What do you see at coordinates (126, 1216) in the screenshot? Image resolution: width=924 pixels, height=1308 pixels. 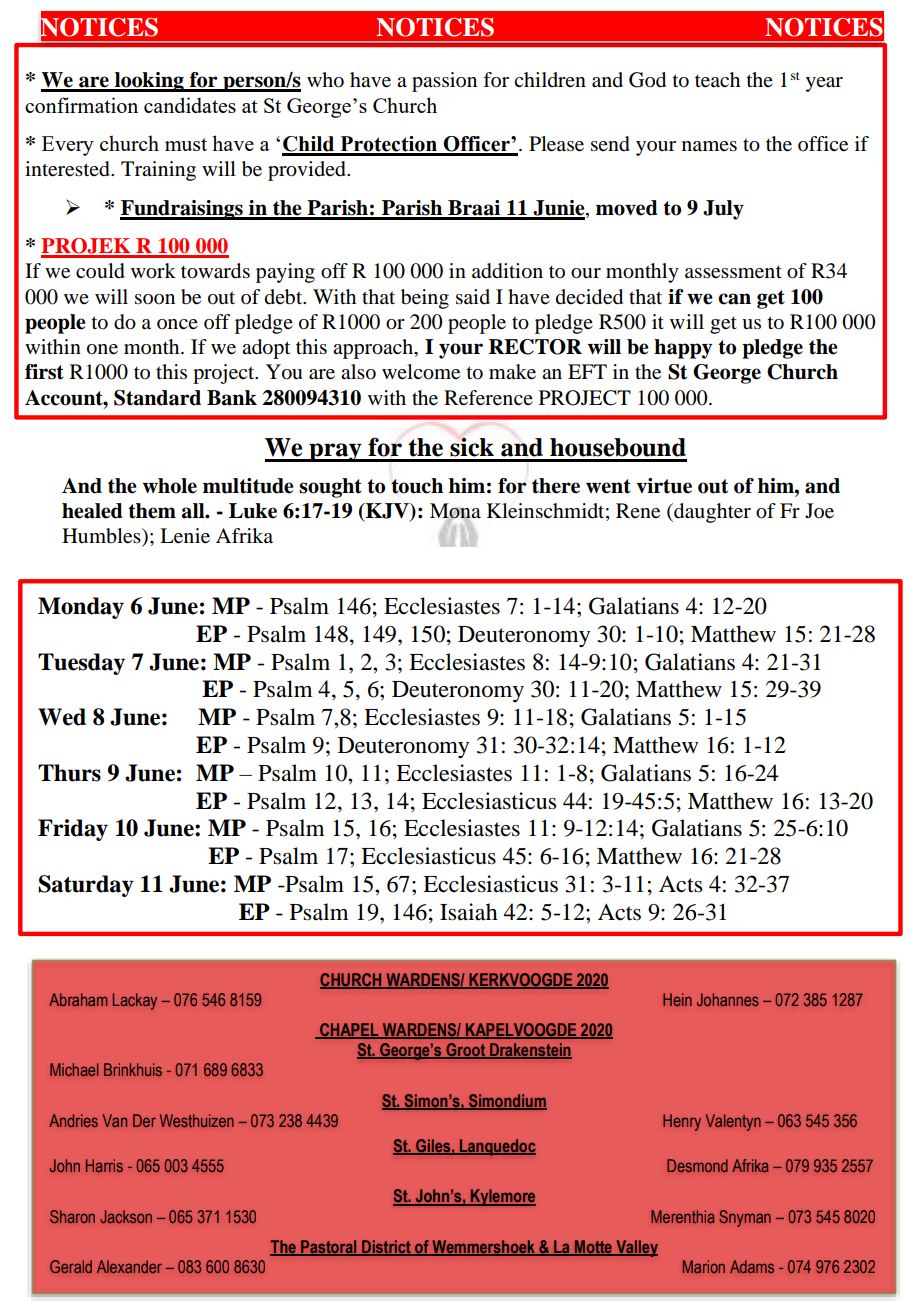 I see `Jackson` at bounding box center [126, 1216].
